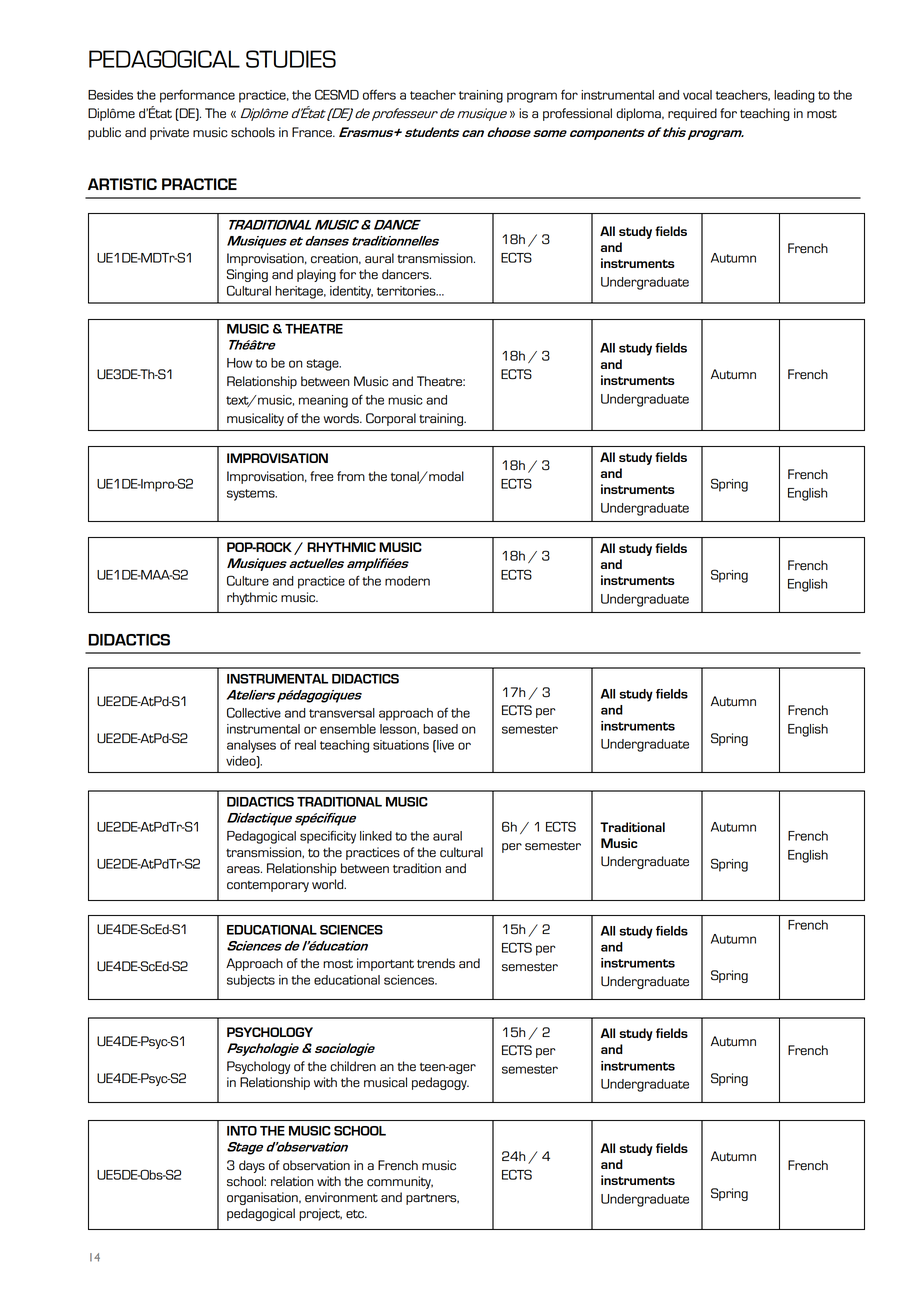 The image size is (924, 1308). Describe the element at coordinates (436, 963) in the page. I see `trends` at that location.
